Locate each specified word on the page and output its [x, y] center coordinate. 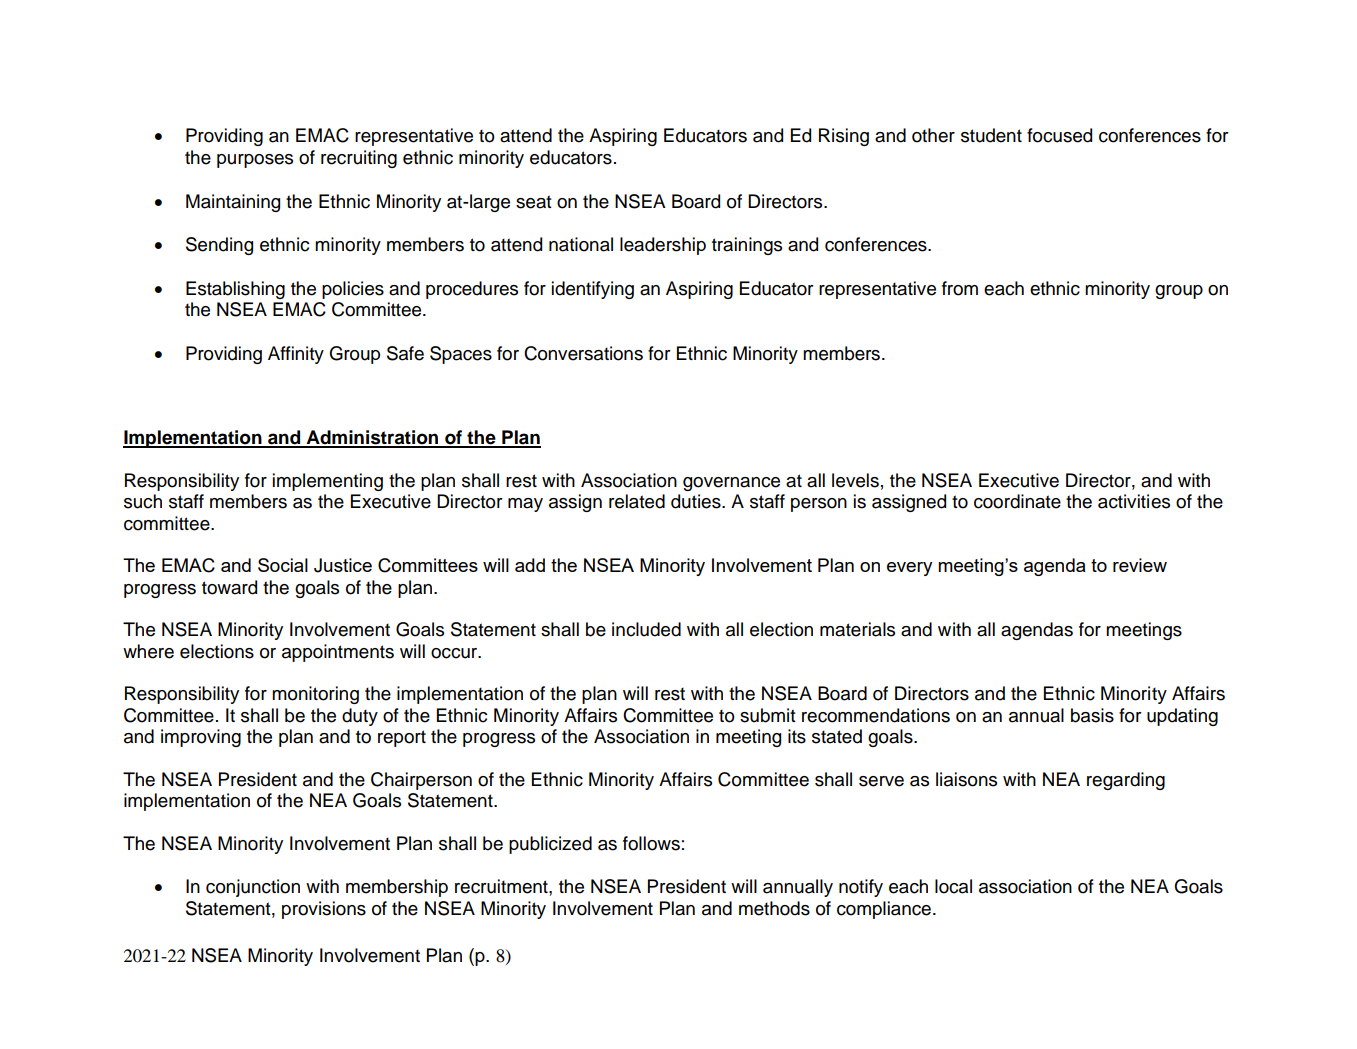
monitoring [315, 695]
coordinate [1017, 501]
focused [1059, 135]
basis [1092, 715]
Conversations [583, 353]
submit [768, 715]
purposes [255, 161]
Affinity [296, 355]
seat [534, 202]
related [637, 501]
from [960, 288]
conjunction [253, 888]
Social [283, 565]
